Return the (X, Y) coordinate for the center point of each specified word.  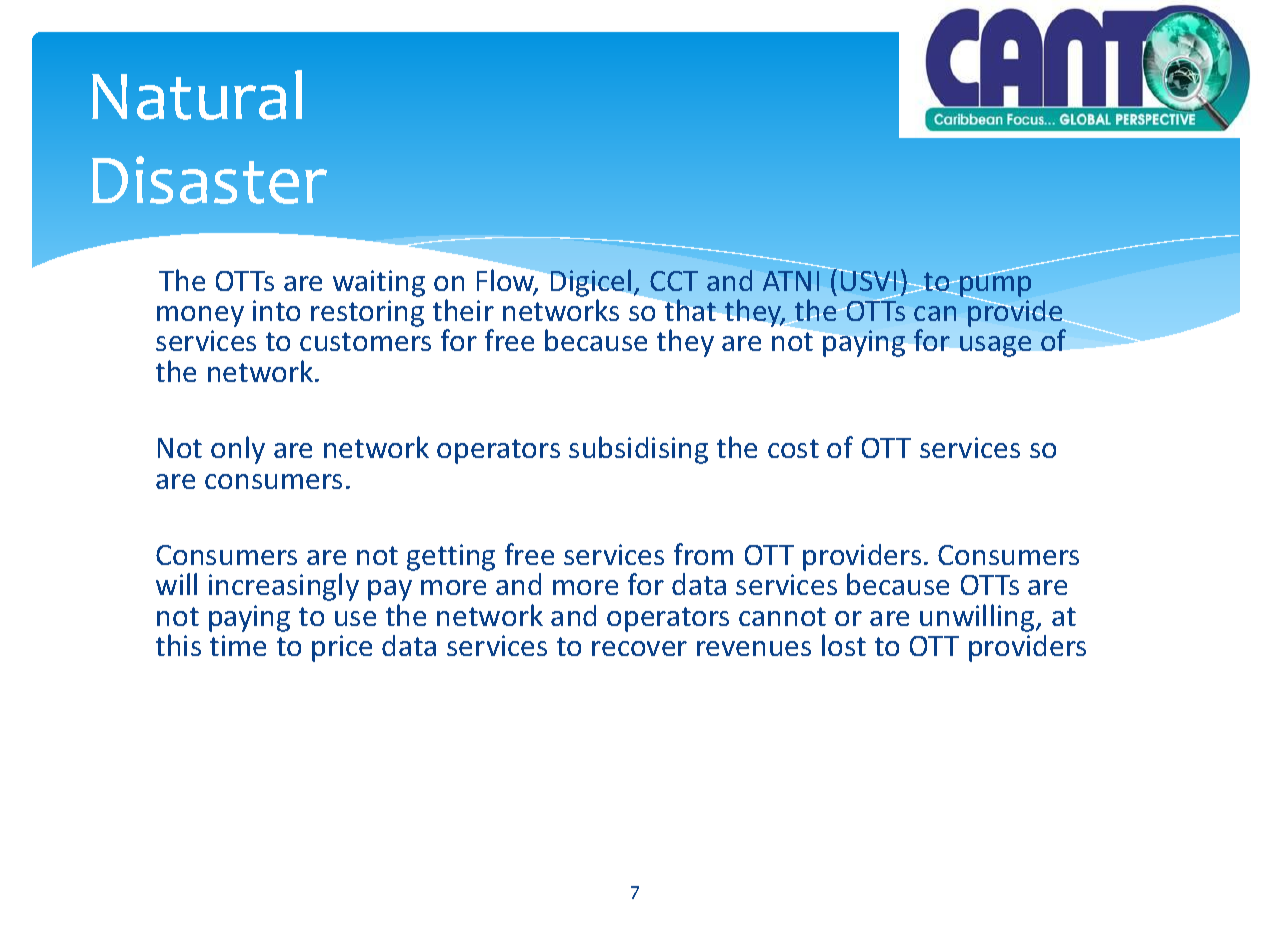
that (690, 310)
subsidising (638, 450)
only (238, 450)
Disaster (209, 180)
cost (793, 448)
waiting (379, 283)
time (238, 645)
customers (365, 341)
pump (994, 286)
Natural (197, 95)
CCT (674, 281)
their (463, 310)
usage (995, 346)
